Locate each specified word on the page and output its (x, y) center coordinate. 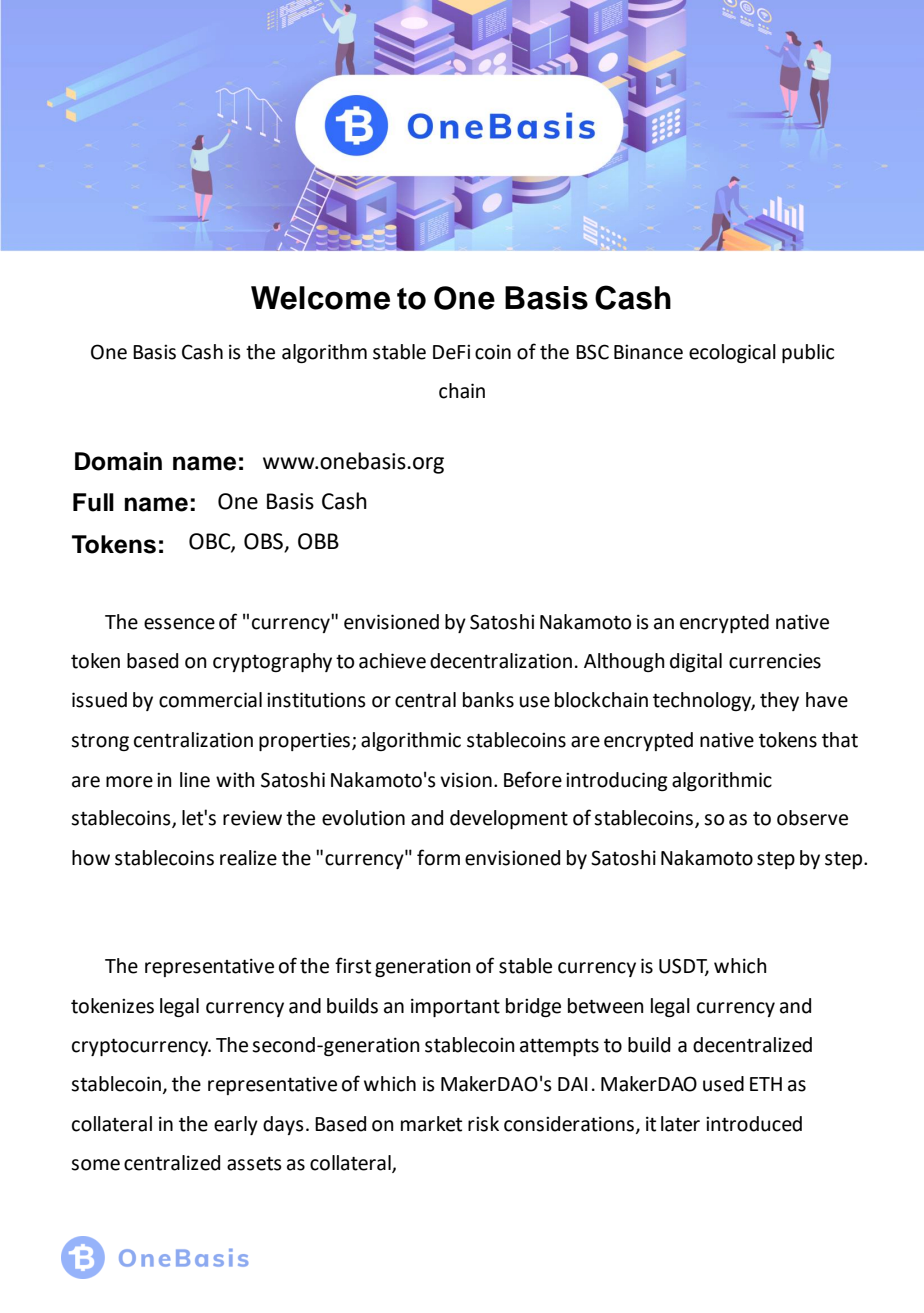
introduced (754, 1124)
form (438, 857)
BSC (592, 352)
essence (179, 624)
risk (483, 1124)
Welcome (320, 298)
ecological (732, 353)
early (236, 1125)
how (91, 858)
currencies (775, 661)
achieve (392, 661)
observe (812, 818)
